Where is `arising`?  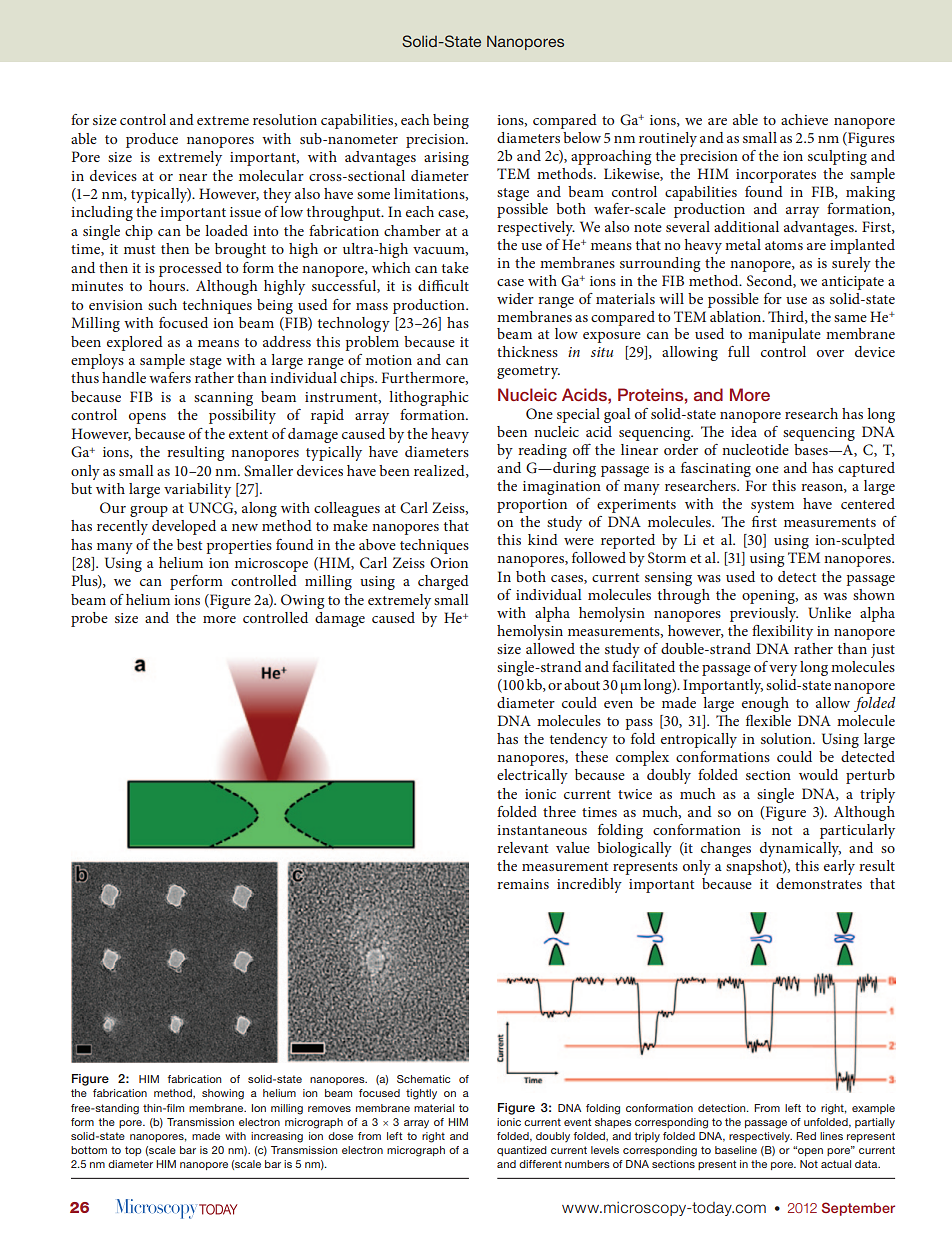
arising is located at coordinates (446, 159).
